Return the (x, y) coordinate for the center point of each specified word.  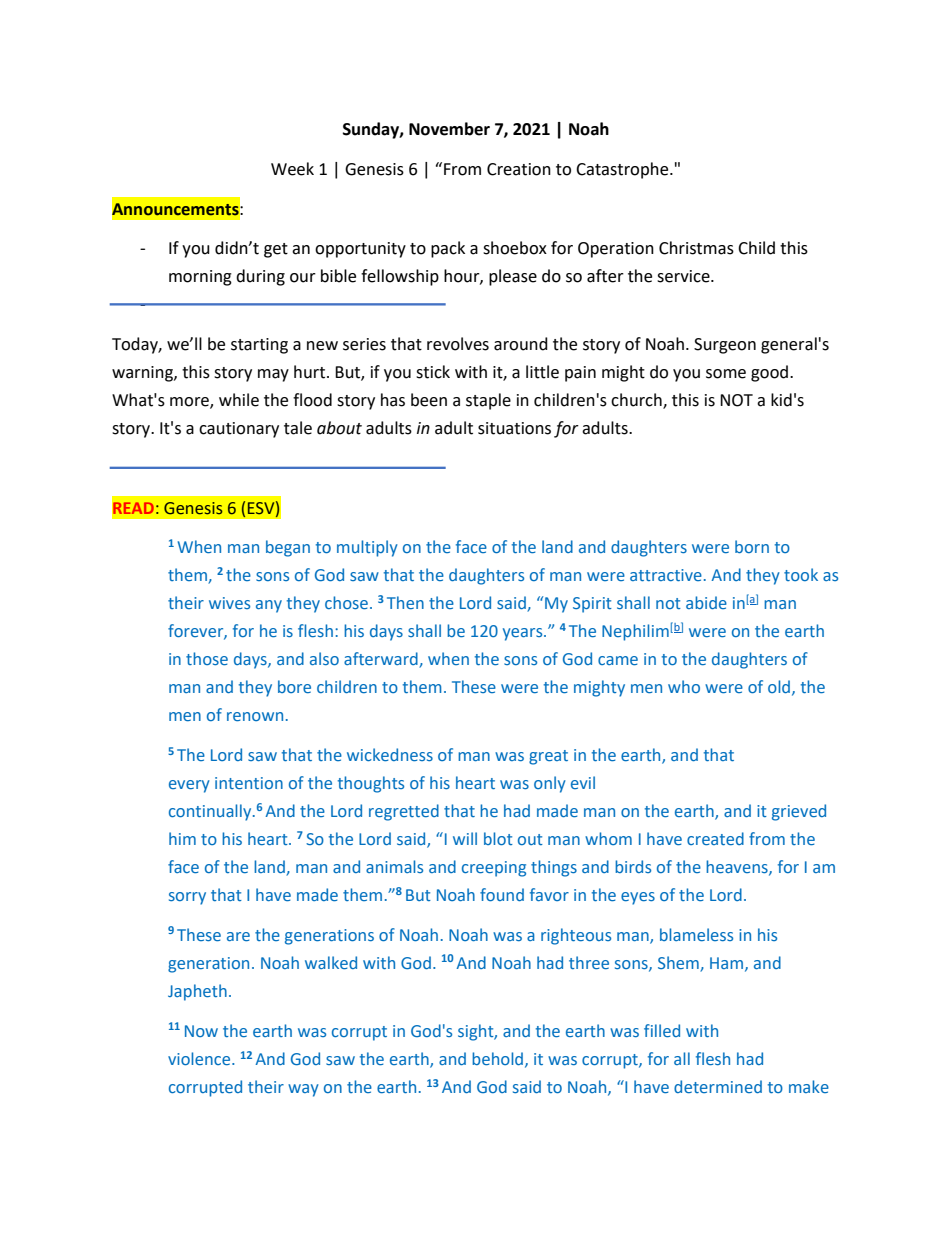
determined (718, 1086)
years (524, 634)
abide (706, 602)
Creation (519, 169)
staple (488, 401)
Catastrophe (623, 170)
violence (200, 1058)
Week (292, 169)
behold (499, 1059)
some (726, 374)
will (465, 838)
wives (229, 603)
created (715, 838)
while (239, 400)
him (182, 838)
